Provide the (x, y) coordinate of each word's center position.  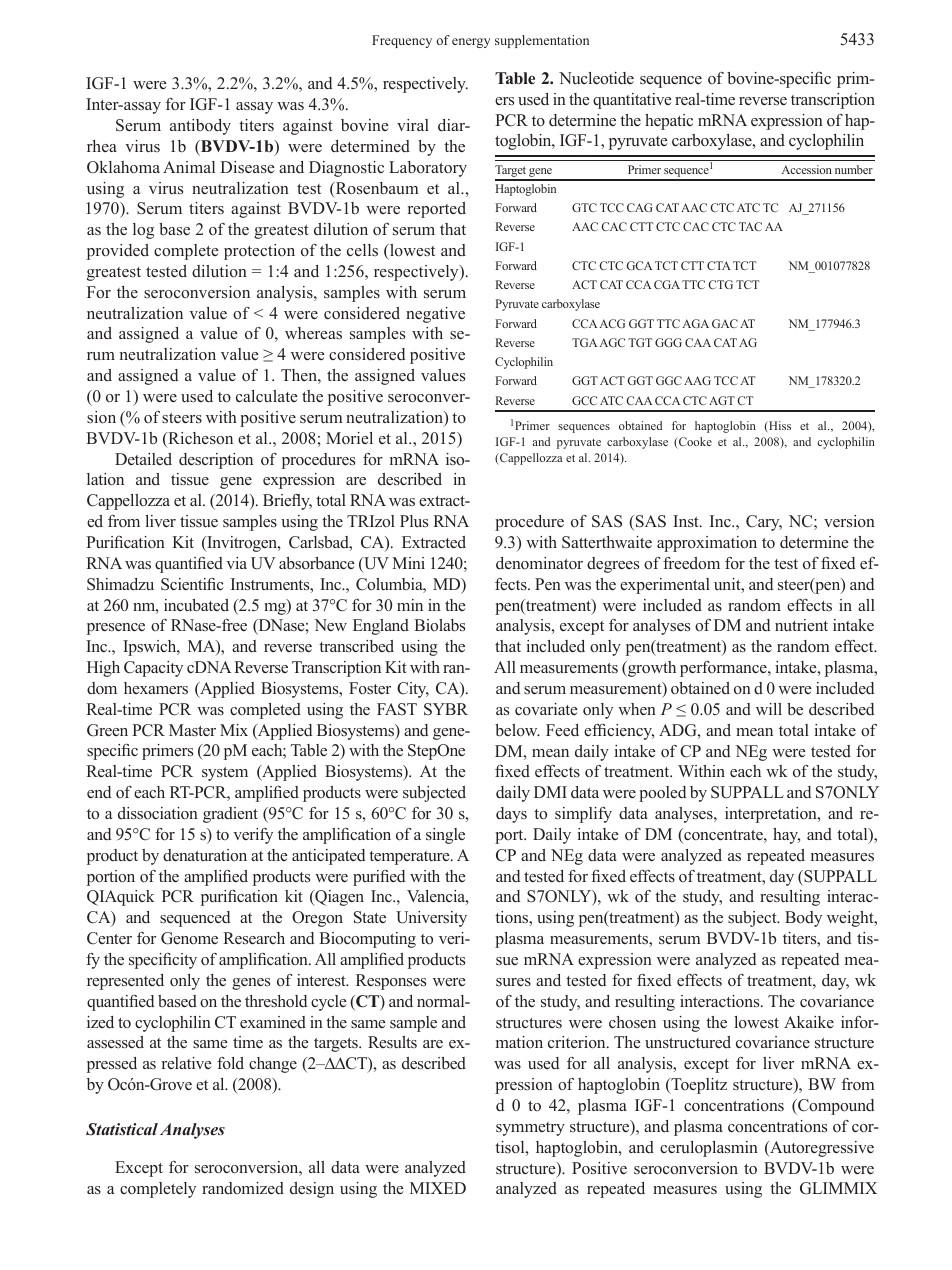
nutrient (801, 625)
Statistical (122, 1129)
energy (471, 43)
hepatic (669, 122)
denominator (539, 563)
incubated (196, 605)
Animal (189, 167)
